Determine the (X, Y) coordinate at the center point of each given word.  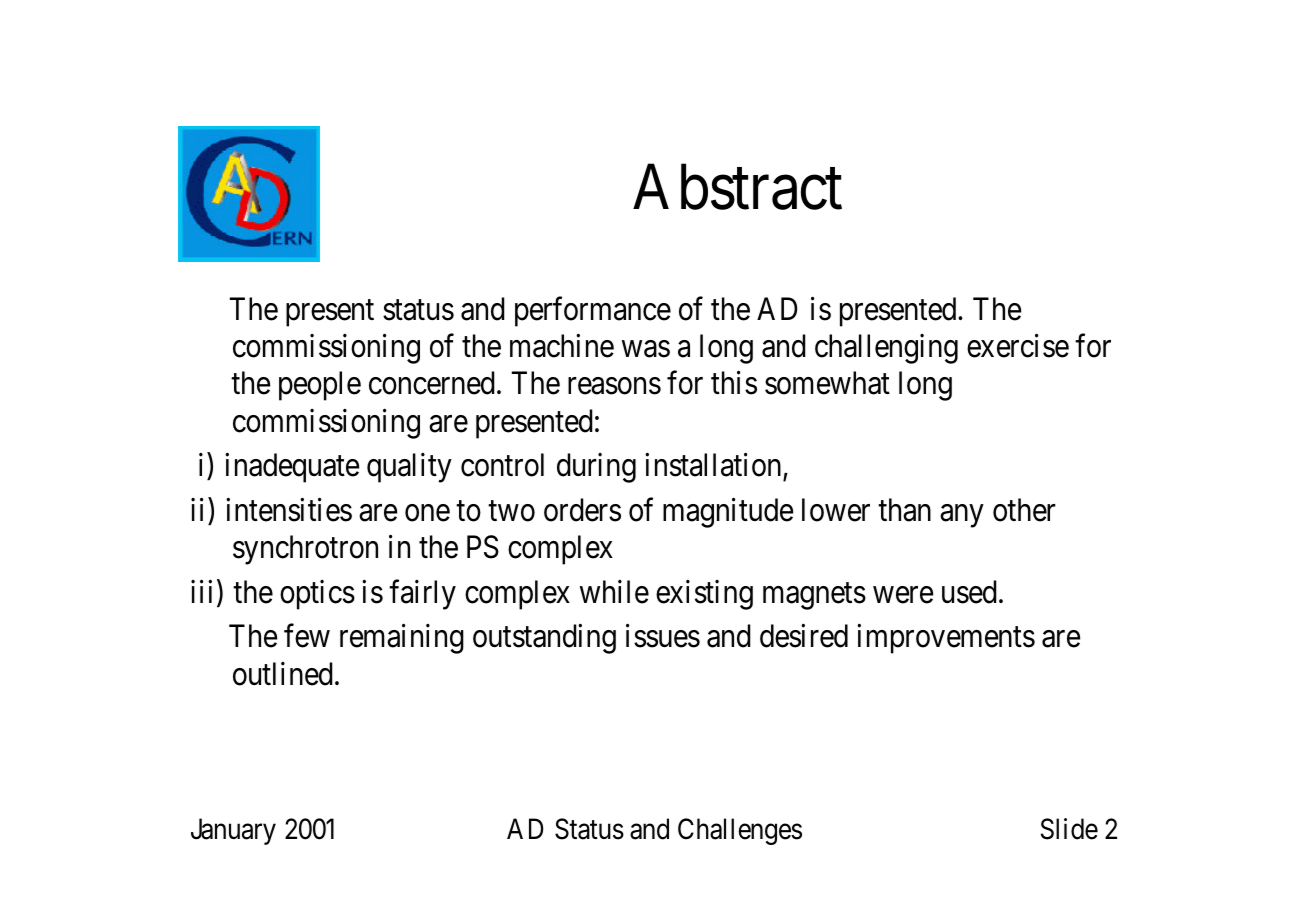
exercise (1018, 346)
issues (663, 636)
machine (562, 346)
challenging (886, 349)
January (233, 831)
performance (593, 312)
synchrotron (305, 550)
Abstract (737, 187)
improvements (946, 639)
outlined (283, 674)
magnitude (728, 513)
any (961, 516)
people (320, 386)
